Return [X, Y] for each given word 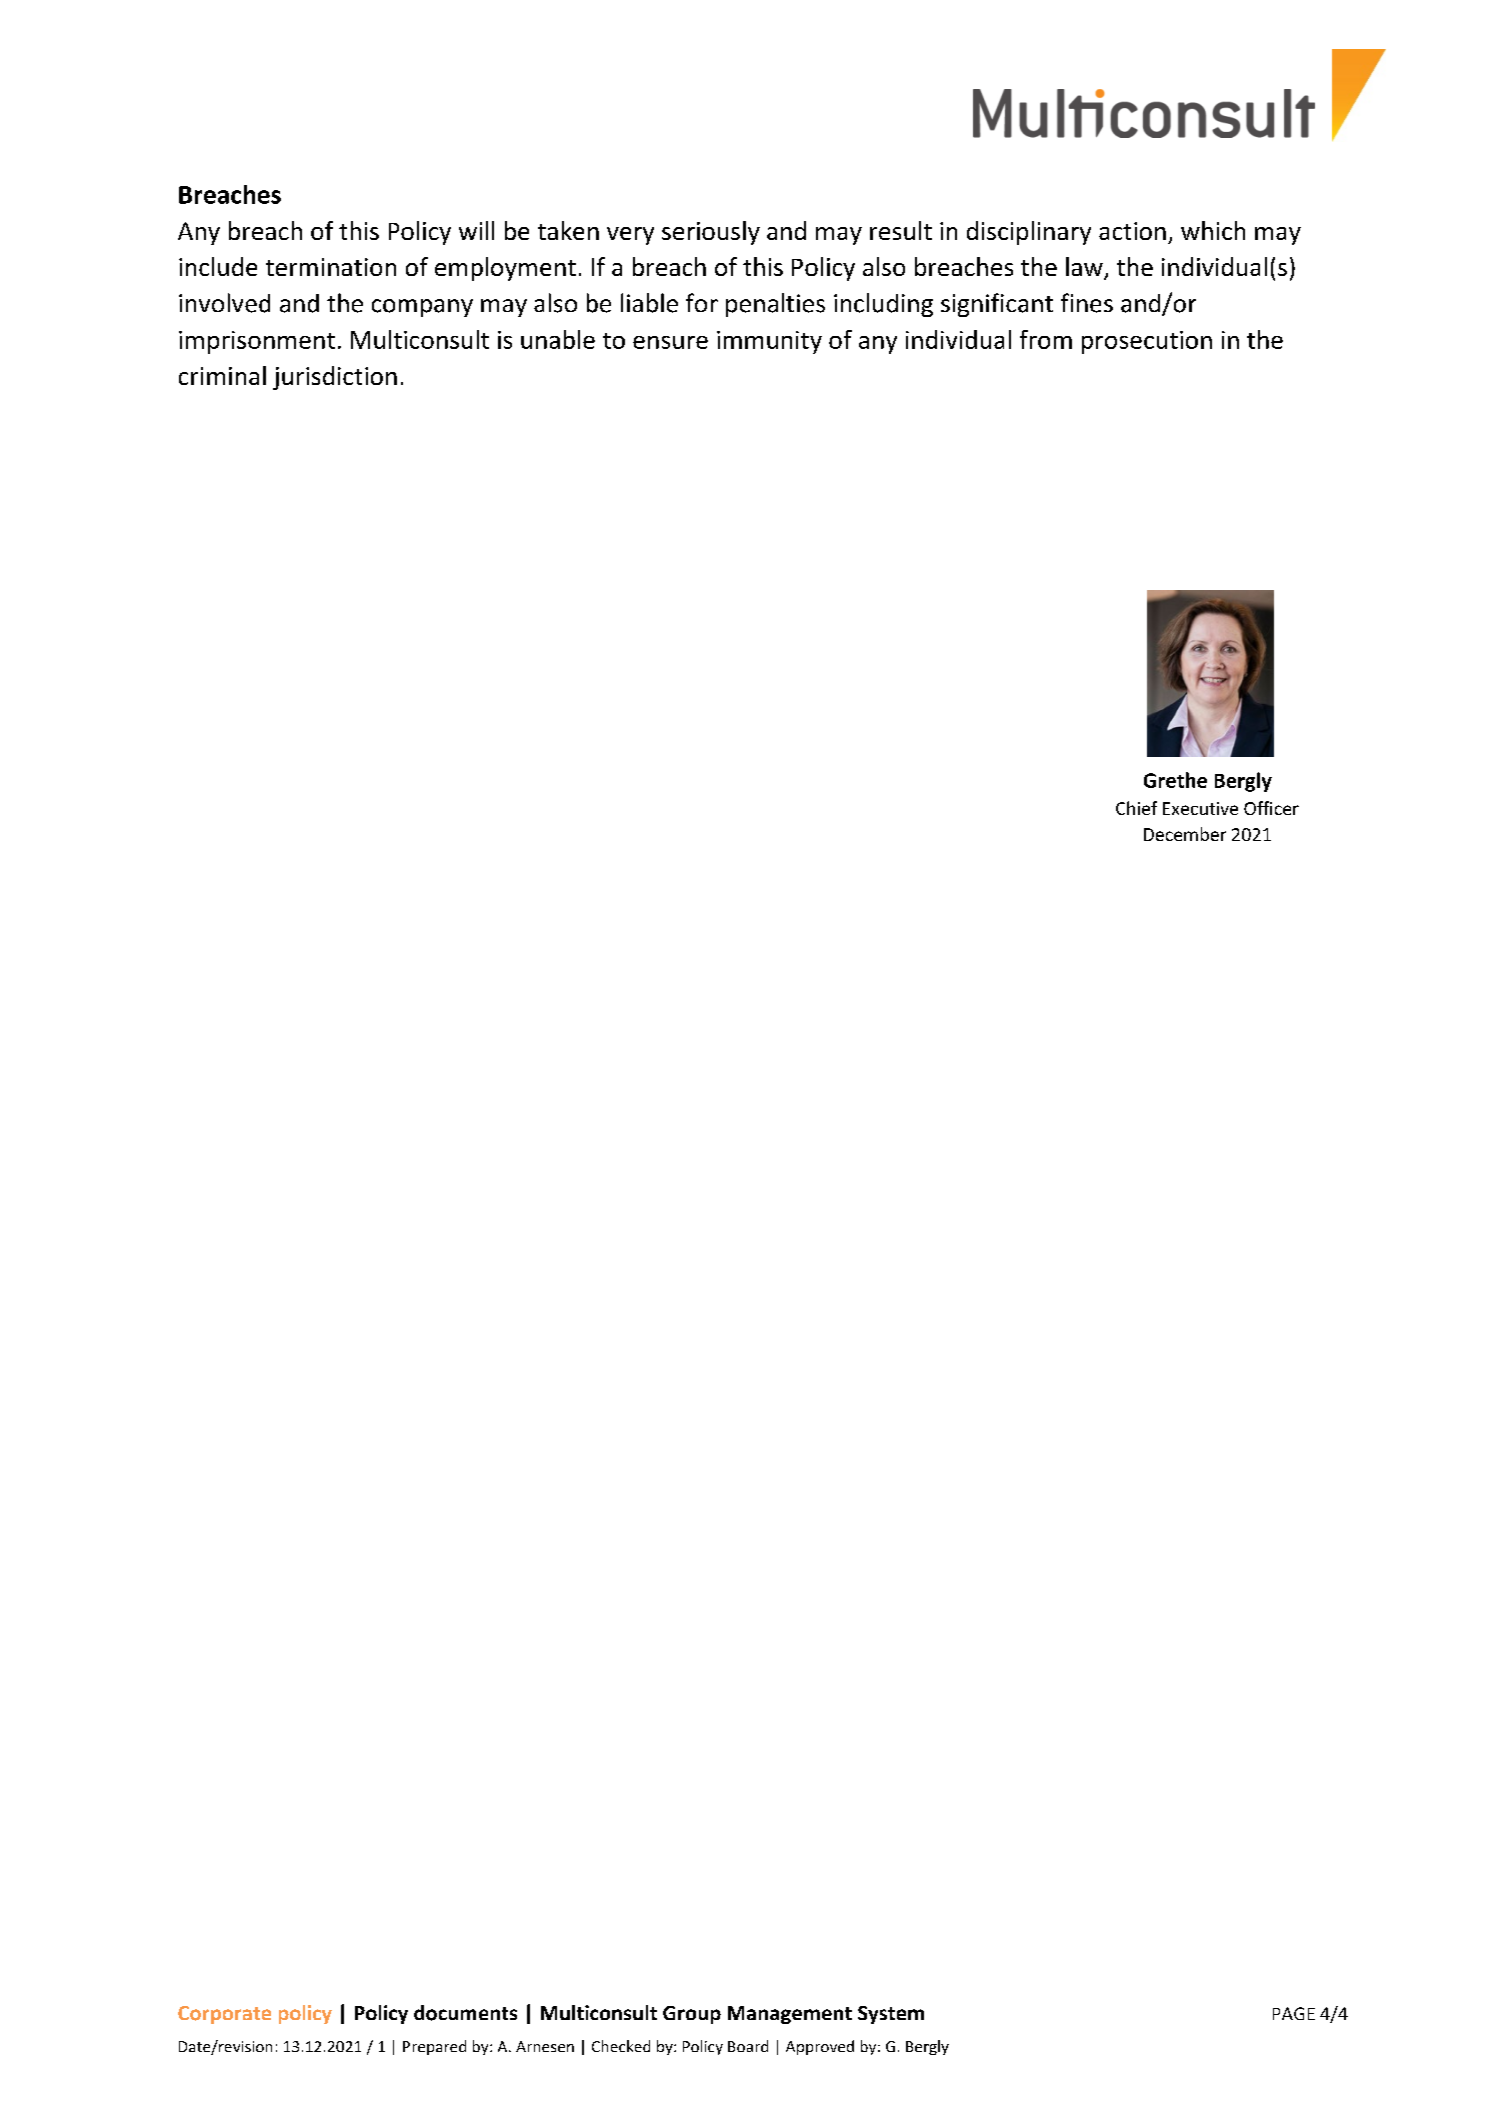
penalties [775, 305]
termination [331, 267]
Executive [1200, 808]
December [1185, 834]
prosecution [1147, 342]
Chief [1136, 808]
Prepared [434, 2047]
